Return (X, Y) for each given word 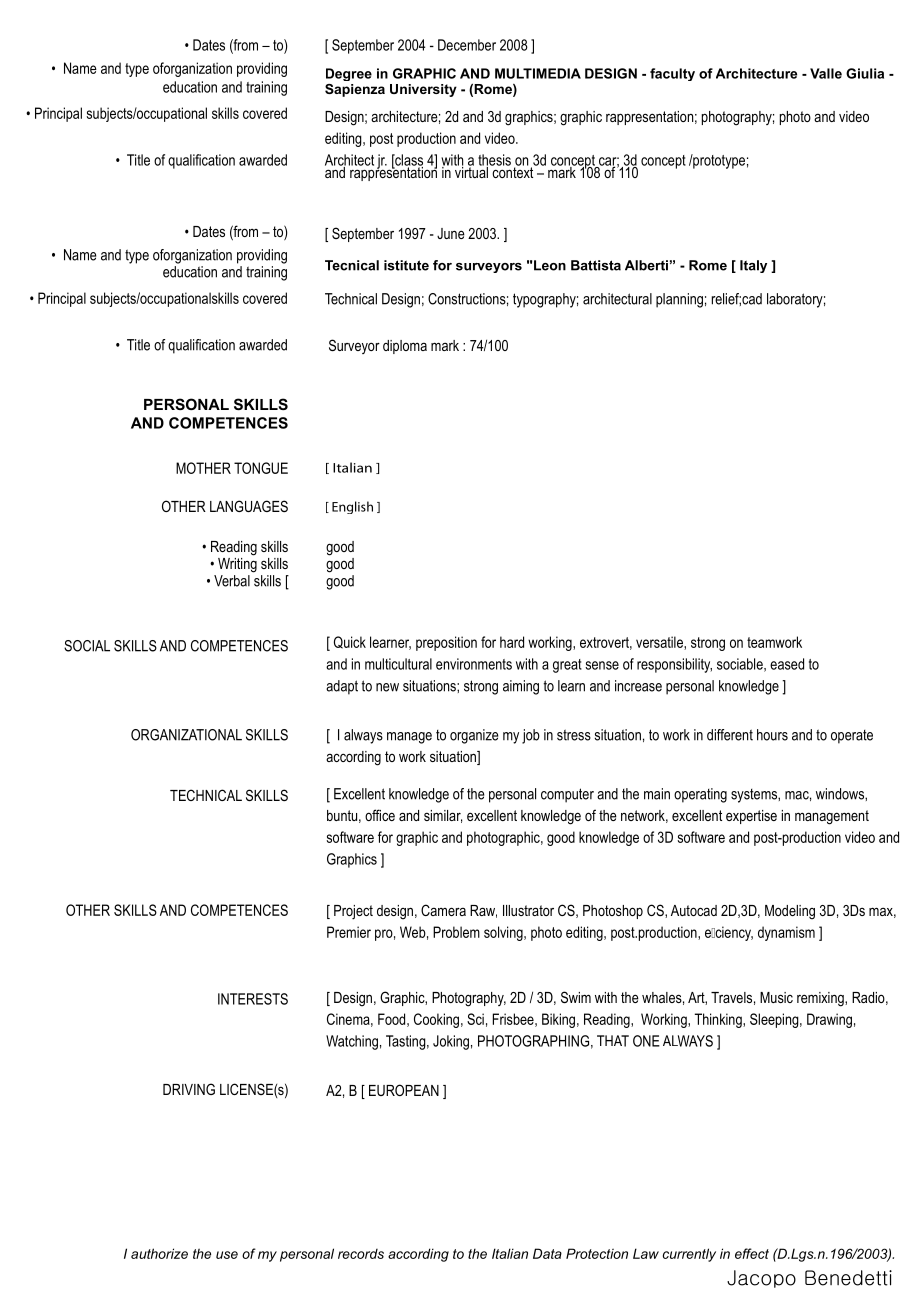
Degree (349, 74)
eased (787, 664)
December (467, 45)
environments (474, 664)
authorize (159, 1253)
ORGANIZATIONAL (186, 735)
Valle (826, 73)
